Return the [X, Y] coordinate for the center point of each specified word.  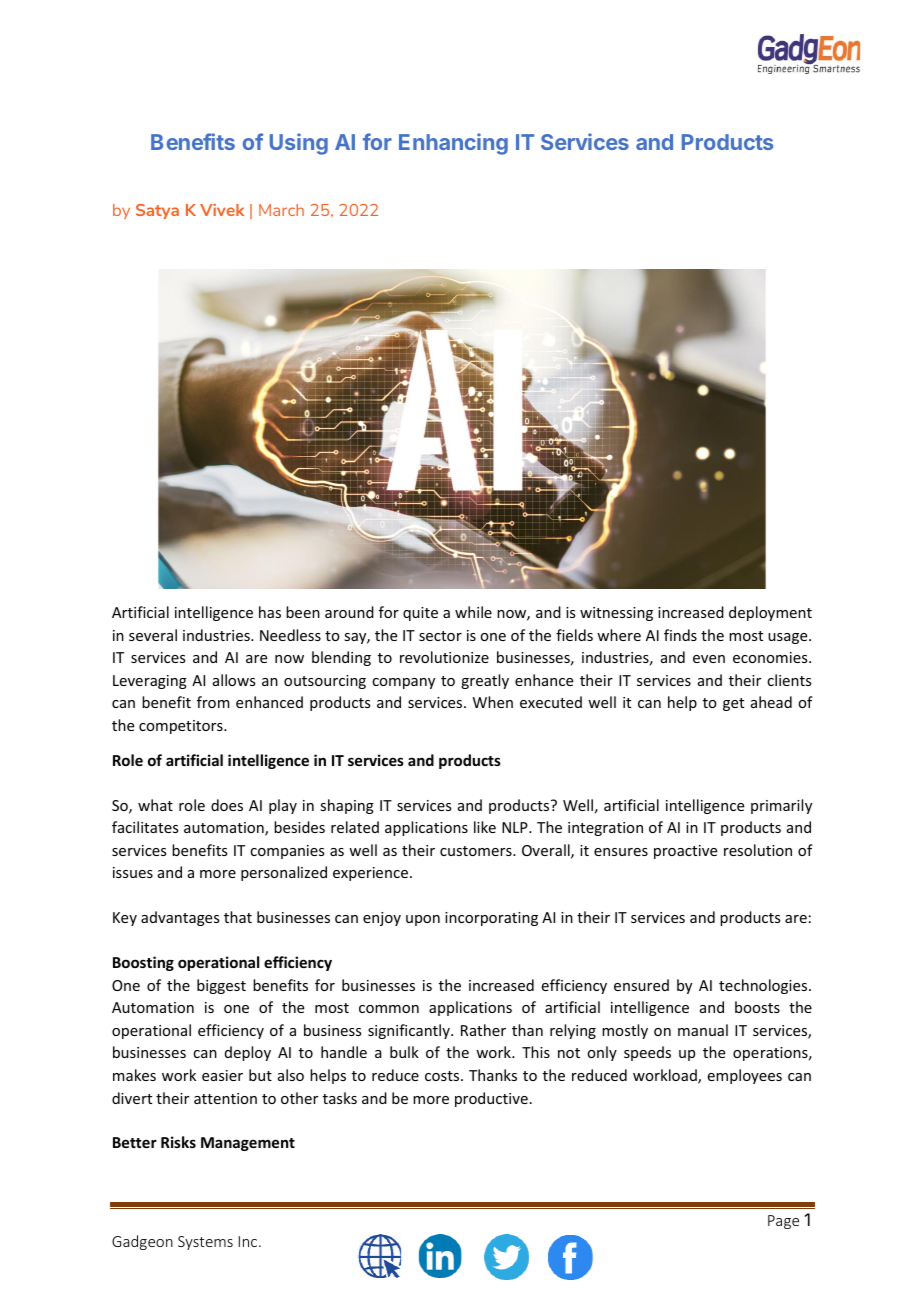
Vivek [222, 210]
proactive [685, 852]
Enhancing [453, 144]
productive [491, 1099]
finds [680, 635]
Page [783, 1222]
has [270, 612]
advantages [180, 918]
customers [477, 851]
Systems [205, 1243]
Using [299, 144]
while [473, 612]
